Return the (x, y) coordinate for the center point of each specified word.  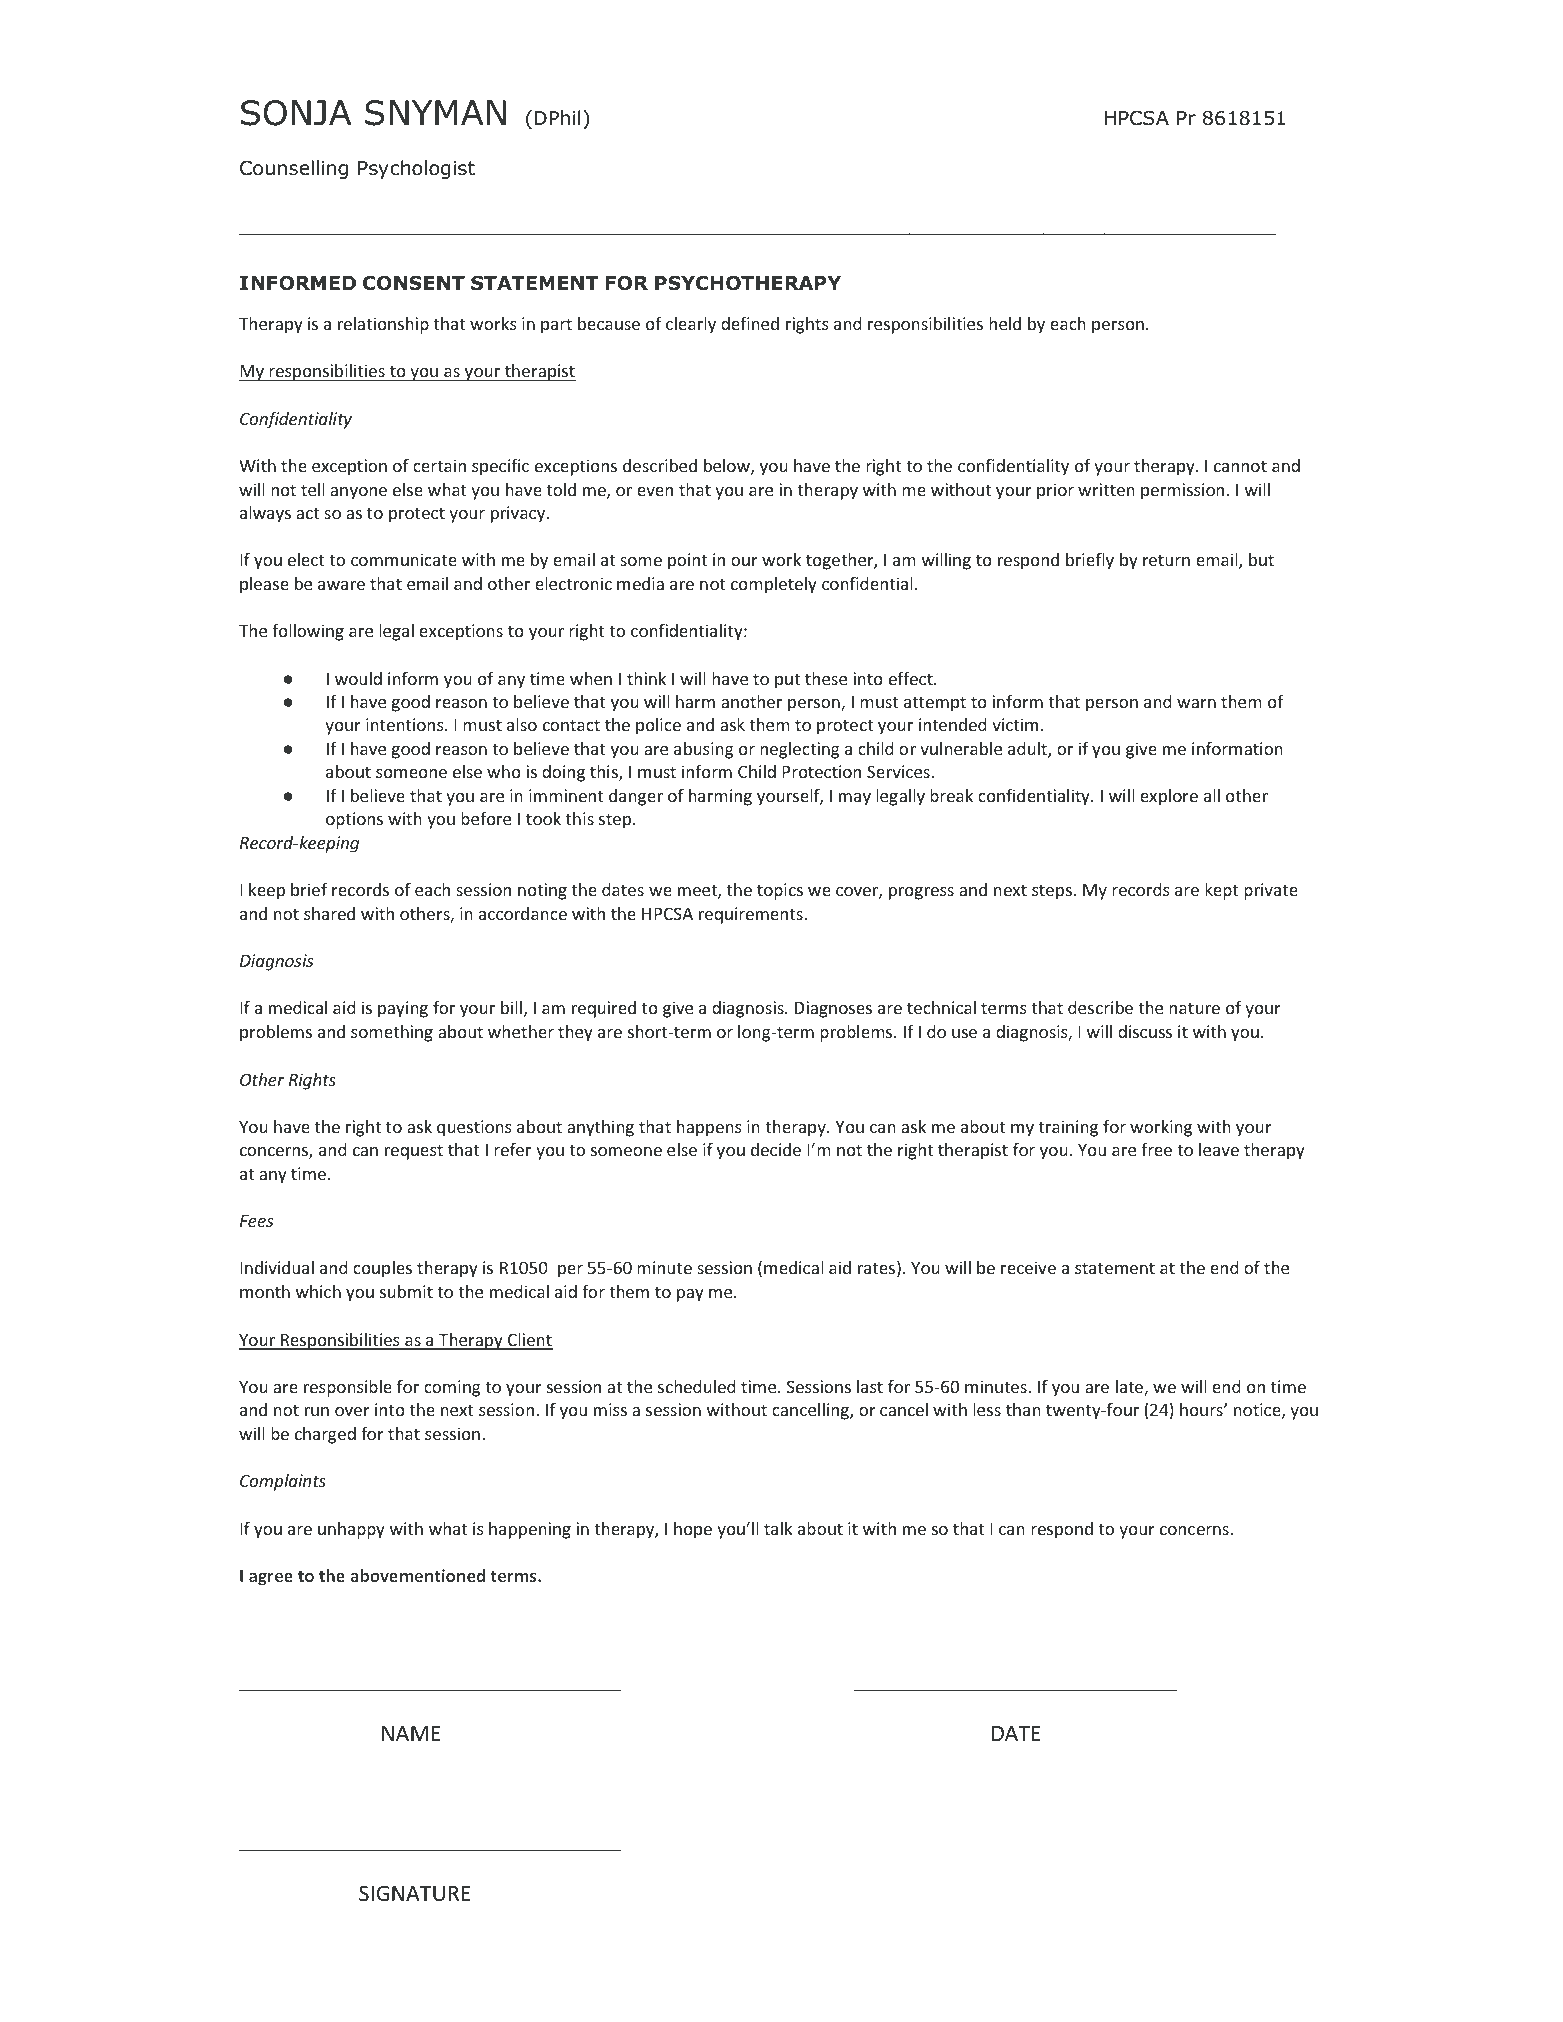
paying (403, 1009)
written (1106, 489)
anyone (358, 493)
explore (1169, 797)
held (1005, 323)
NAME (411, 1733)
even (655, 491)
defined (750, 323)
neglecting (799, 750)
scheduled (697, 1386)
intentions (406, 724)
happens (709, 1128)
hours (1202, 1409)
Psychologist (416, 169)
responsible (348, 1388)
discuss (1145, 1031)
